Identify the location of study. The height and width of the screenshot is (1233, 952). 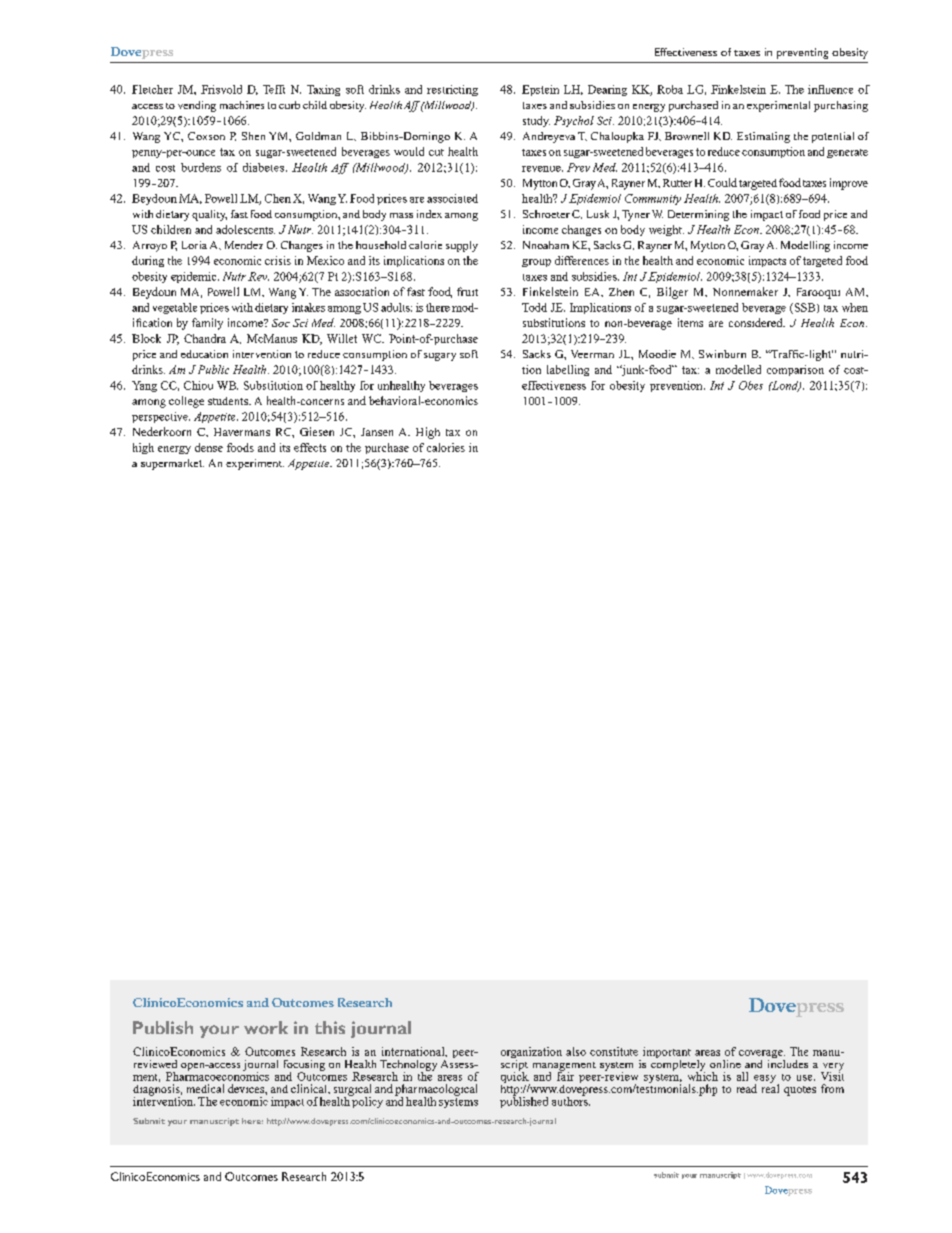
(536, 121).
